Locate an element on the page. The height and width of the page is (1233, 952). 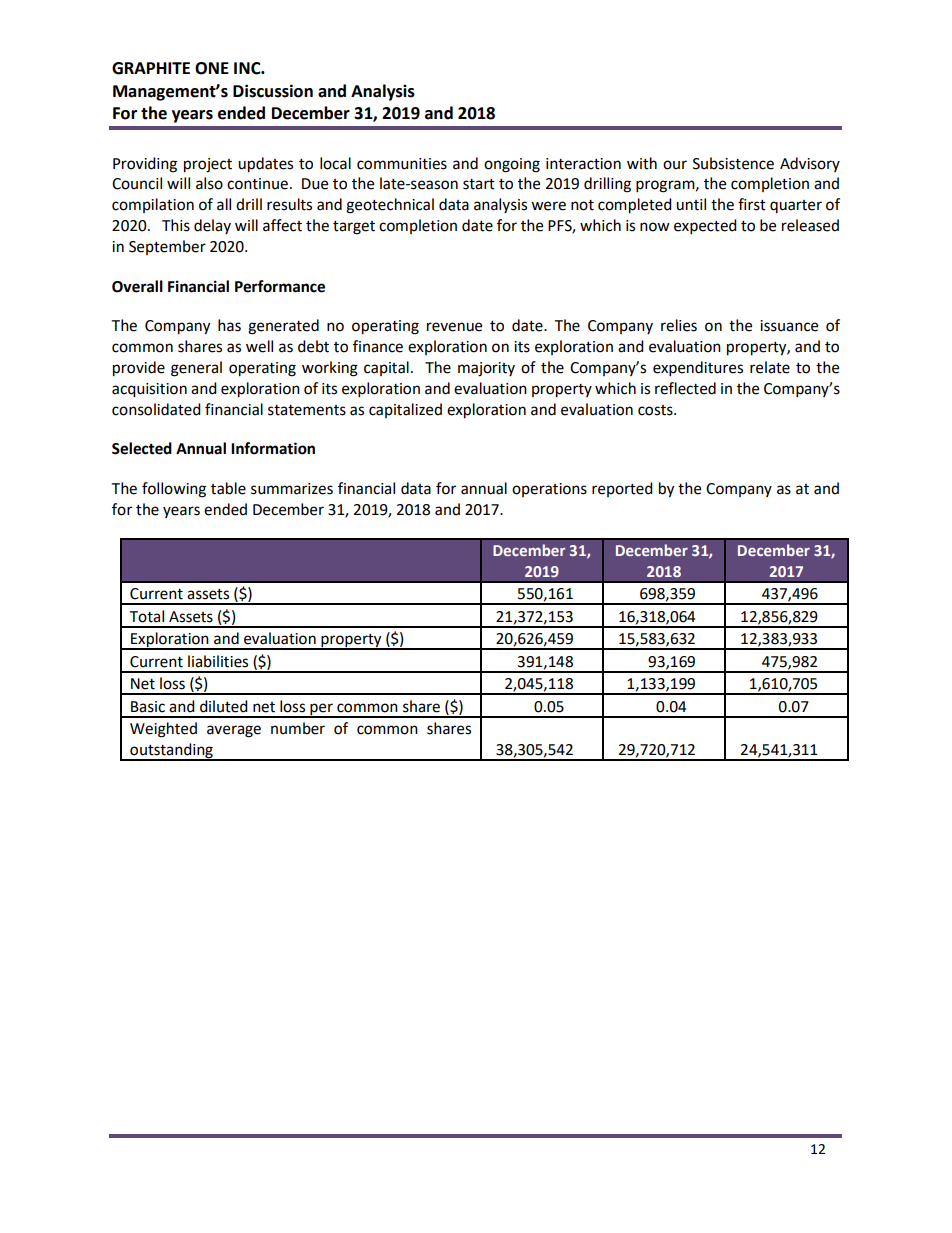
number is located at coordinates (298, 728).
